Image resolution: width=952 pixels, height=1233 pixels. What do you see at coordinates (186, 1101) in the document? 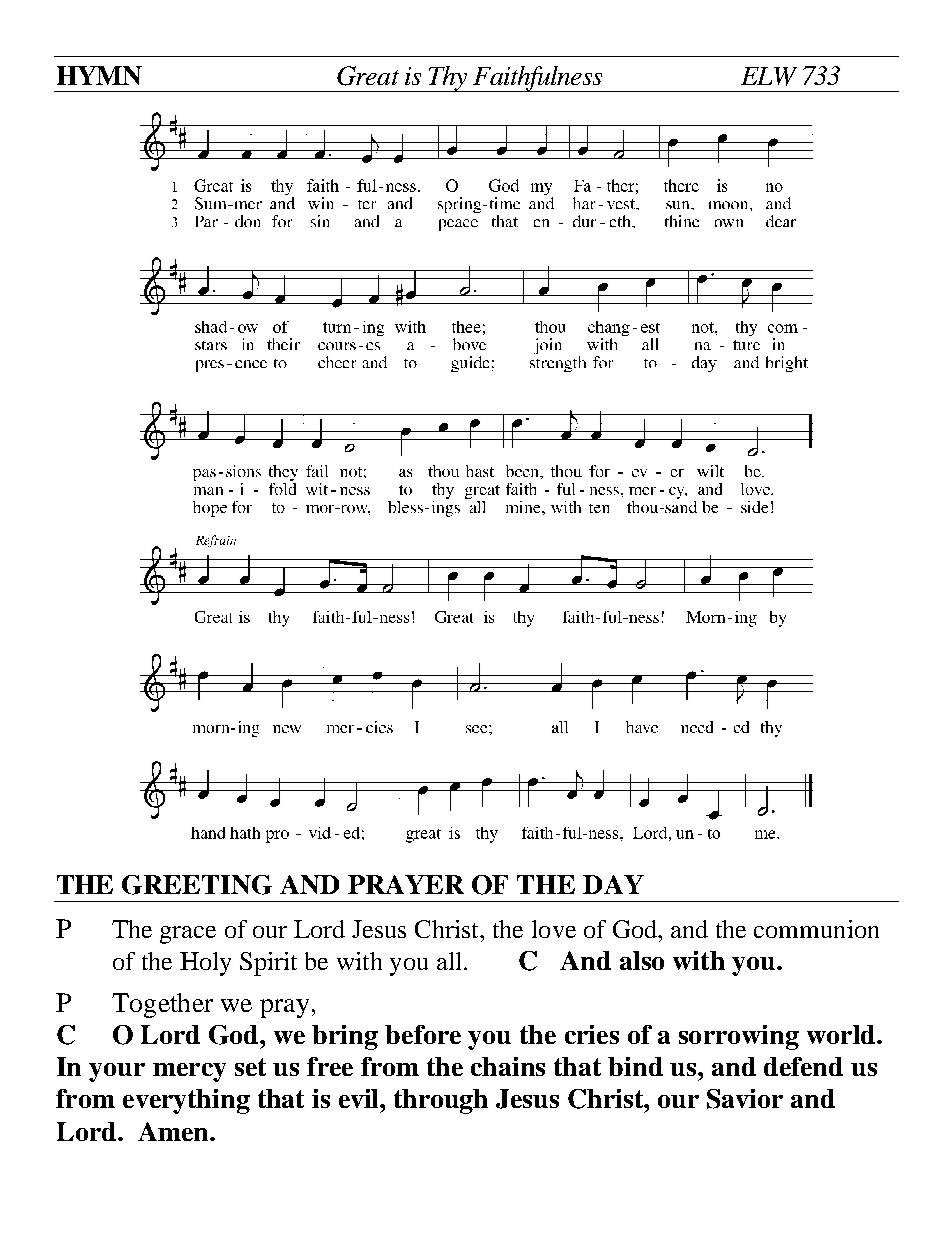
I see `everything` at bounding box center [186, 1101].
